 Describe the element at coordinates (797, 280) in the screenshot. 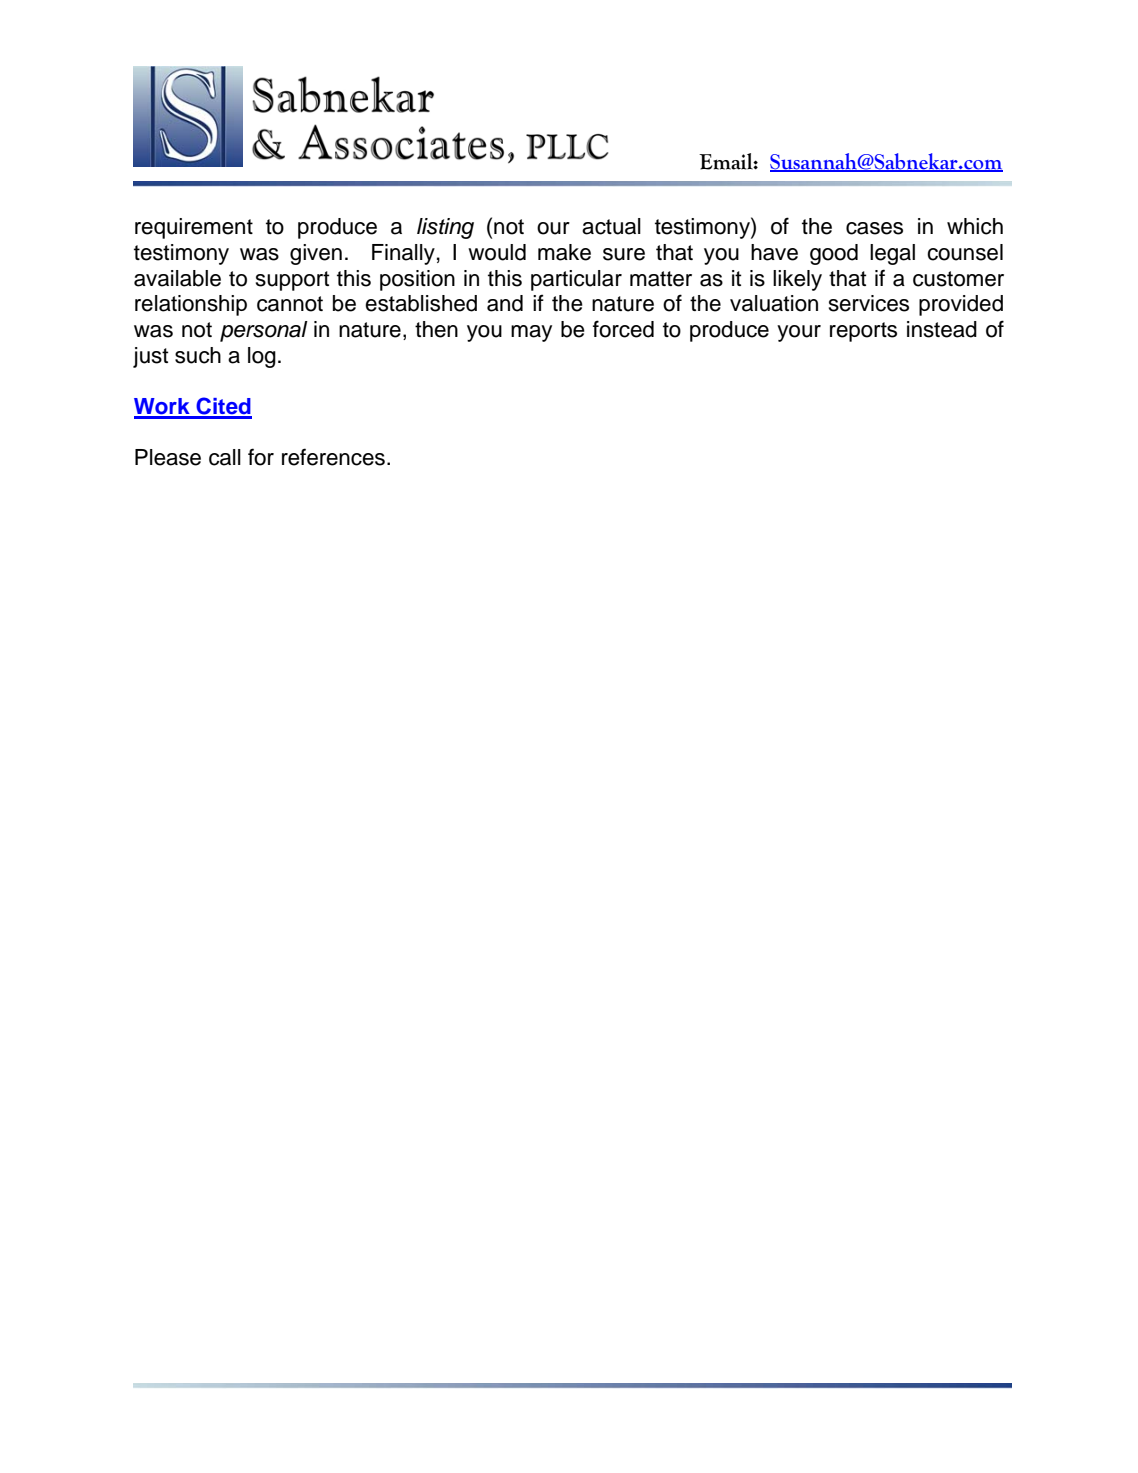

I see `likely` at that location.
